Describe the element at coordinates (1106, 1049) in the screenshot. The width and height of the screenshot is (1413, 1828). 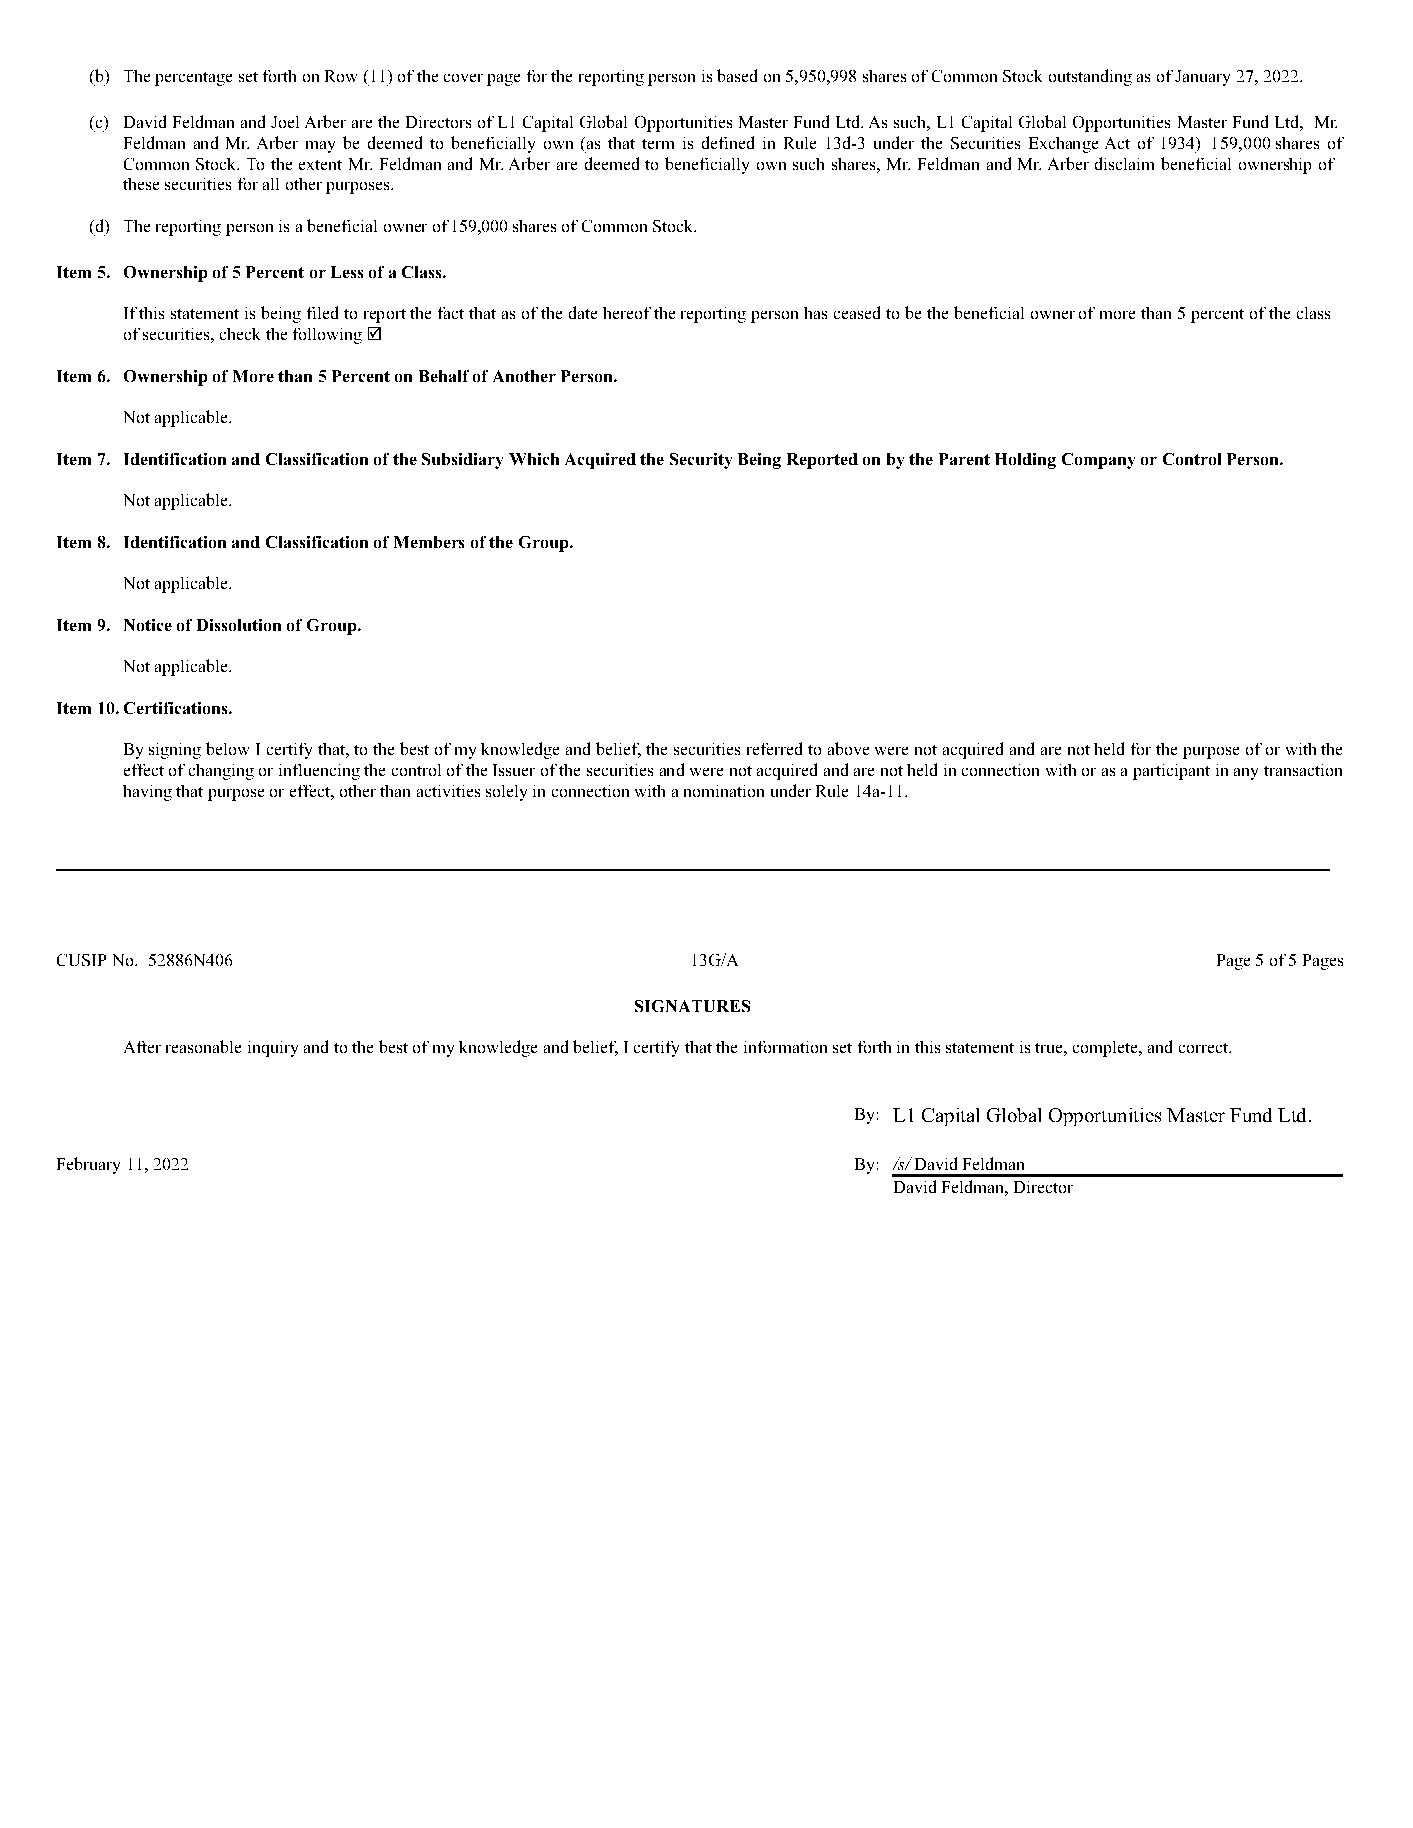
I see `complete` at that location.
